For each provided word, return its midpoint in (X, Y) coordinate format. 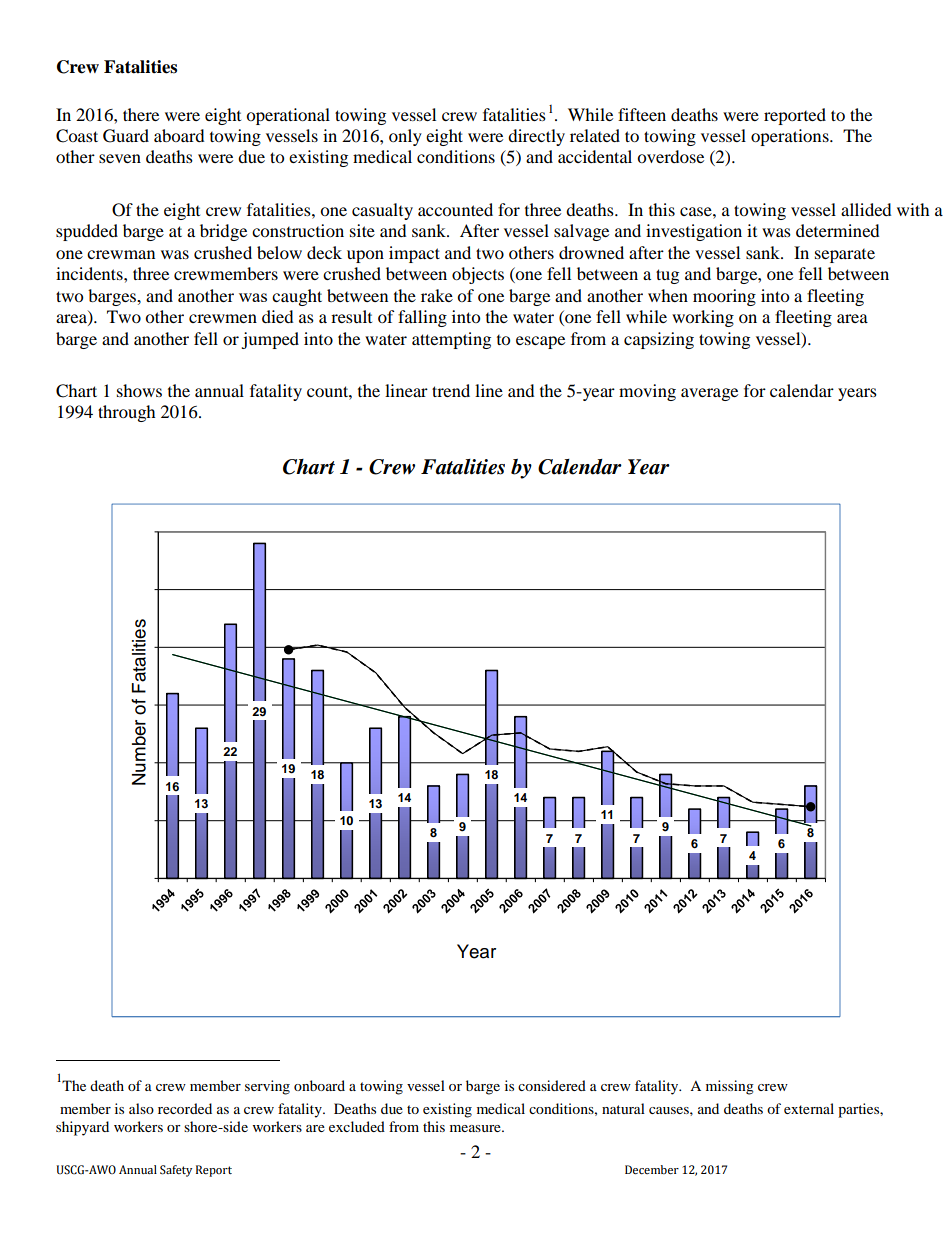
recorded (185, 1108)
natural (623, 1108)
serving (267, 1087)
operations (791, 137)
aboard (179, 135)
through (127, 413)
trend (451, 390)
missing (730, 1087)
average (709, 394)
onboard (319, 1085)
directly (536, 137)
